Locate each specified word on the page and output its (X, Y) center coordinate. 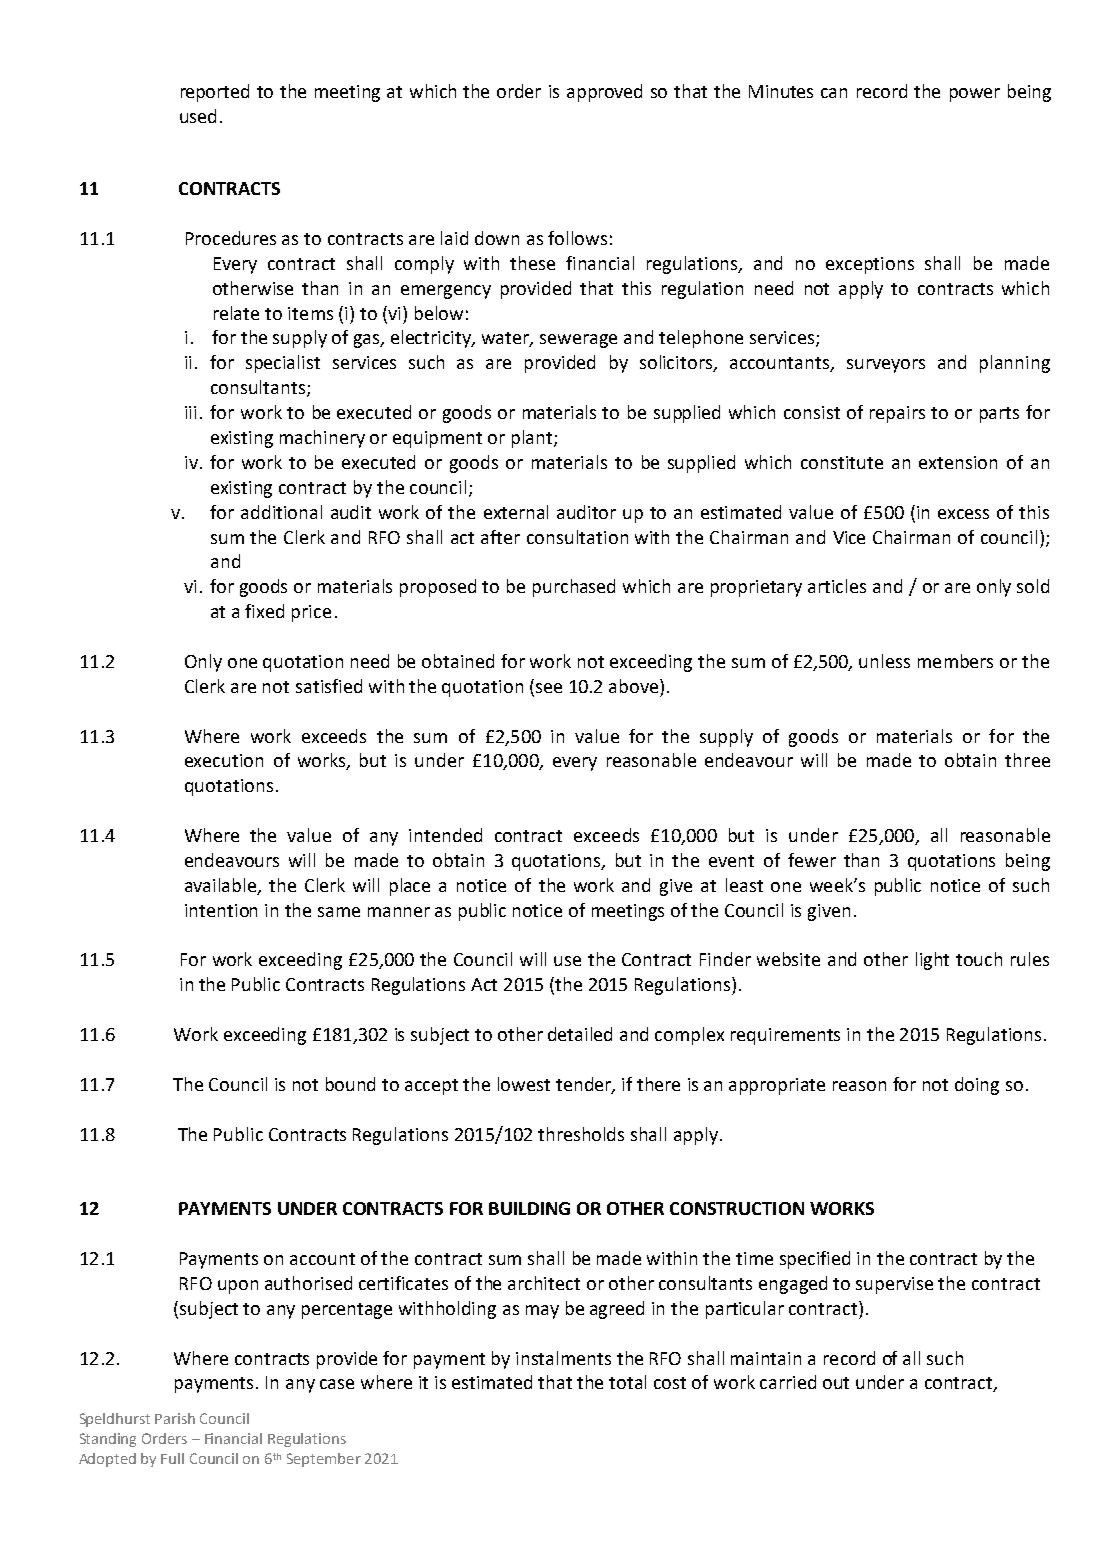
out (836, 1383)
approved (604, 93)
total (627, 1382)
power (975, 95)
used (198, 116)
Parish (175, 1418)
